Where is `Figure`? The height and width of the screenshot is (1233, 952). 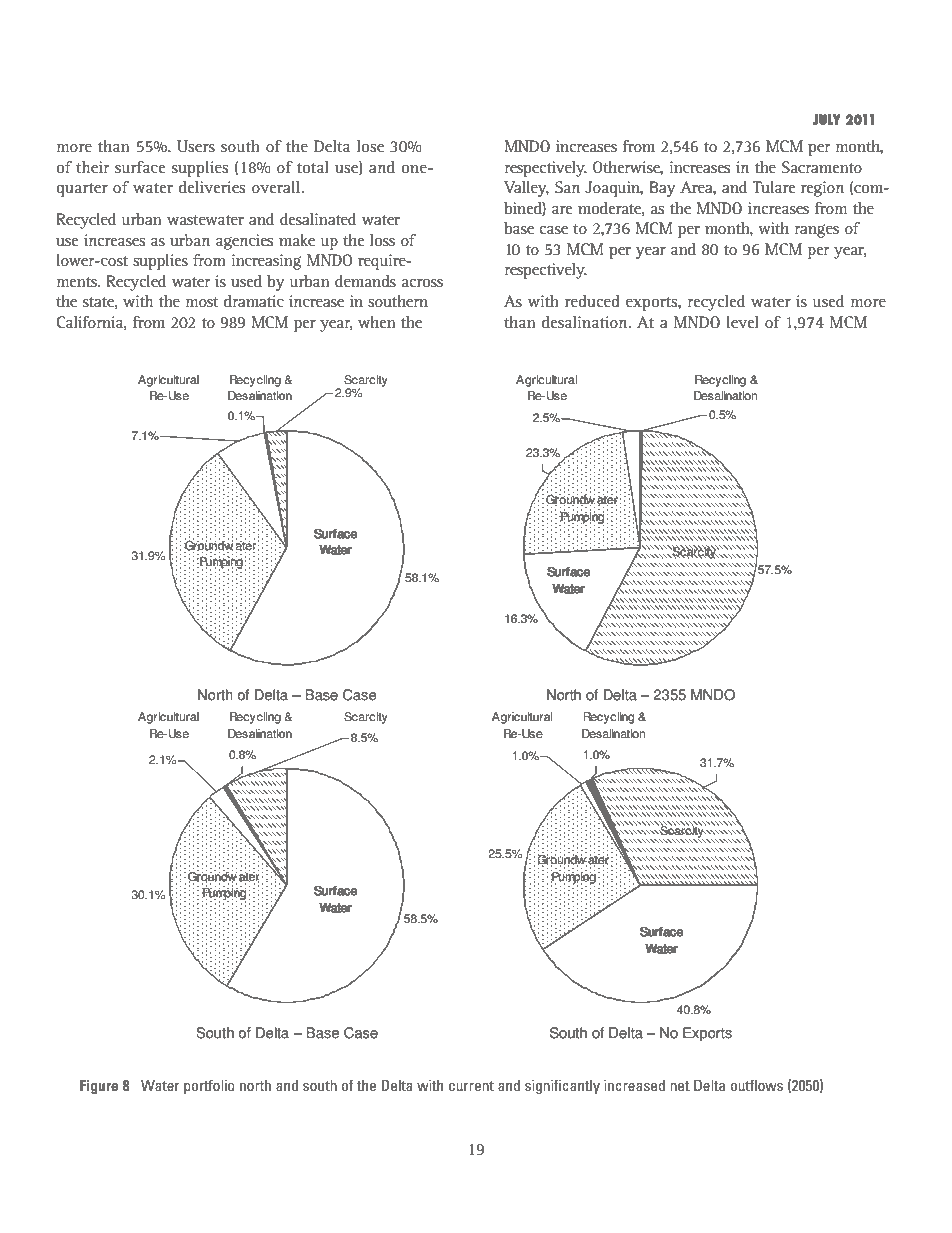 Figure is located at coordinates (99, 1086).
